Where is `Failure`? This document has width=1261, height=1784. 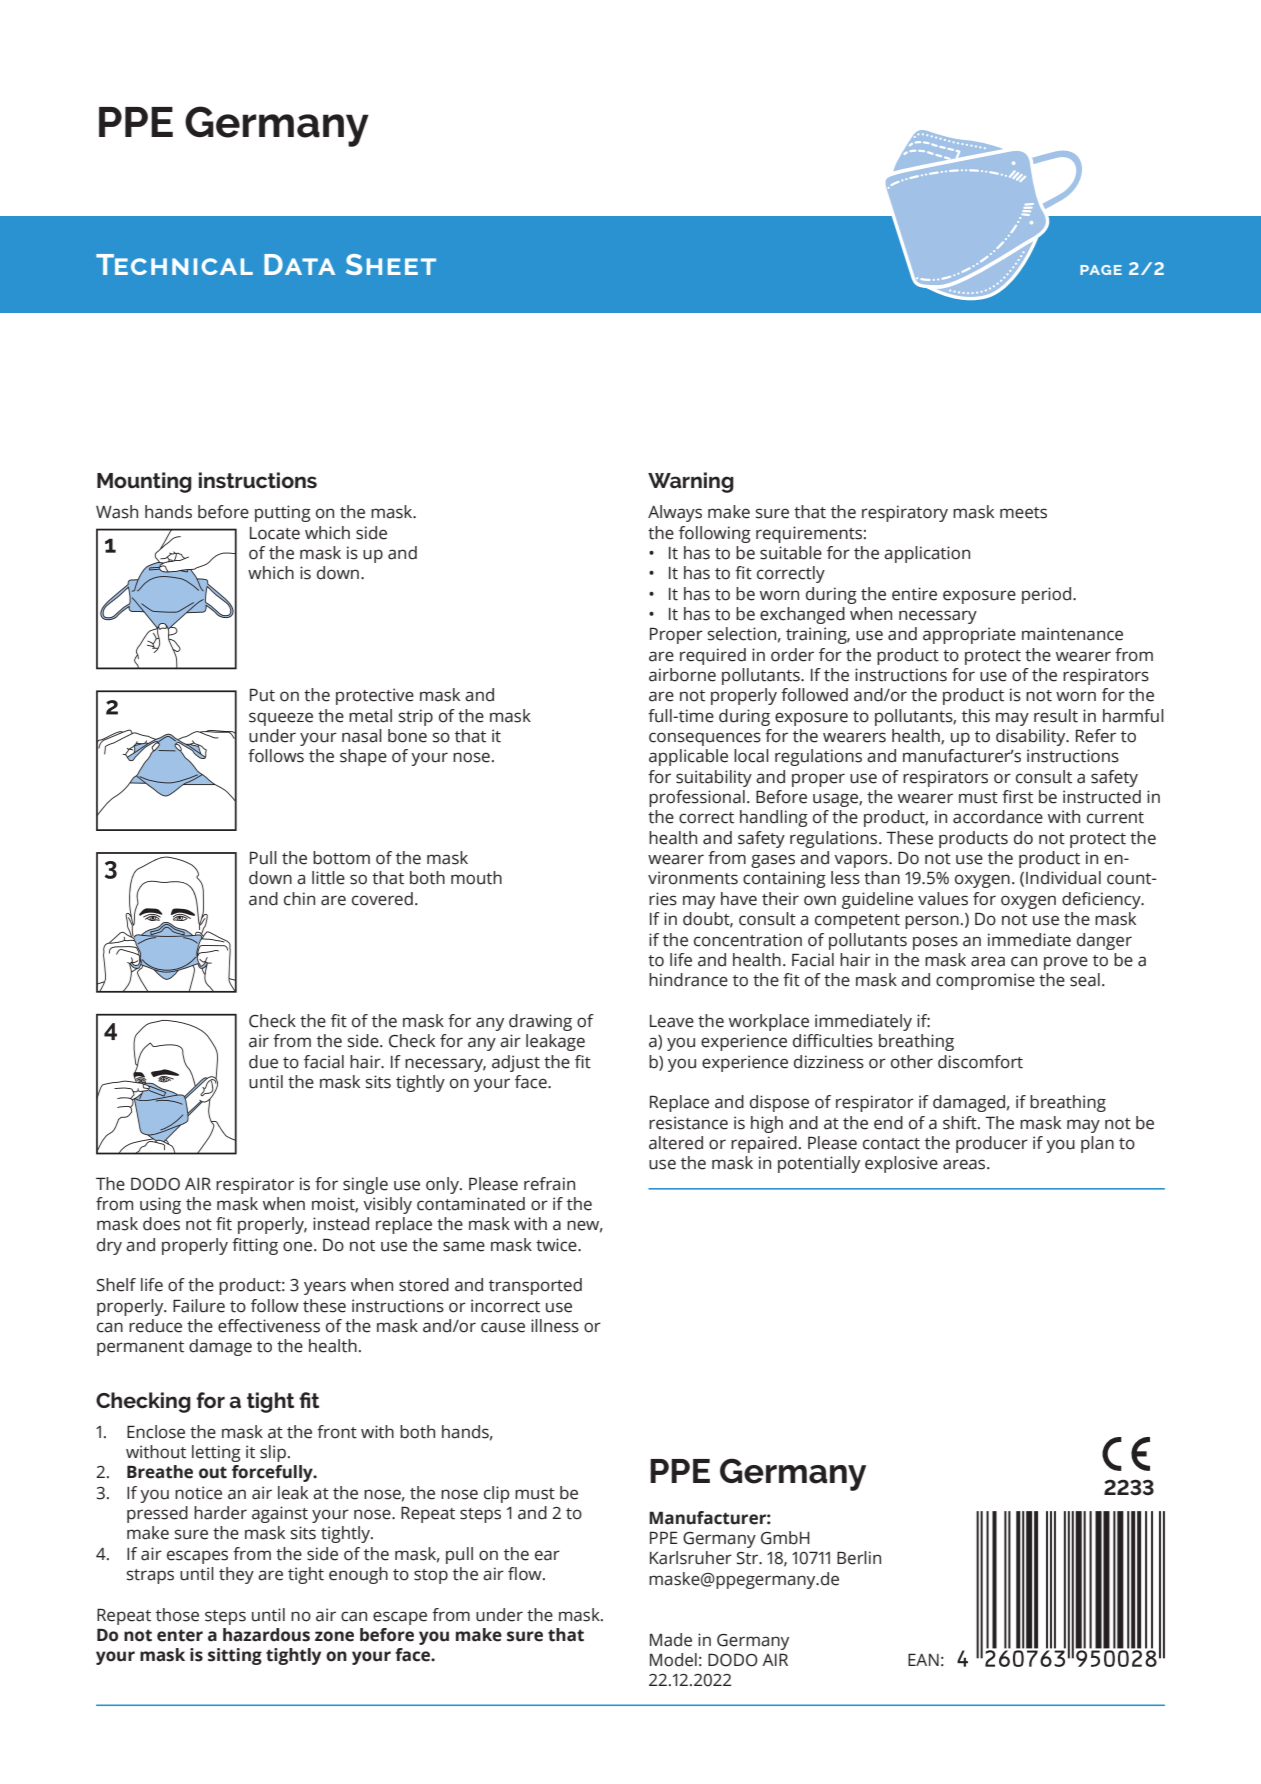 Failure is located at coordinates (199, 1306).
